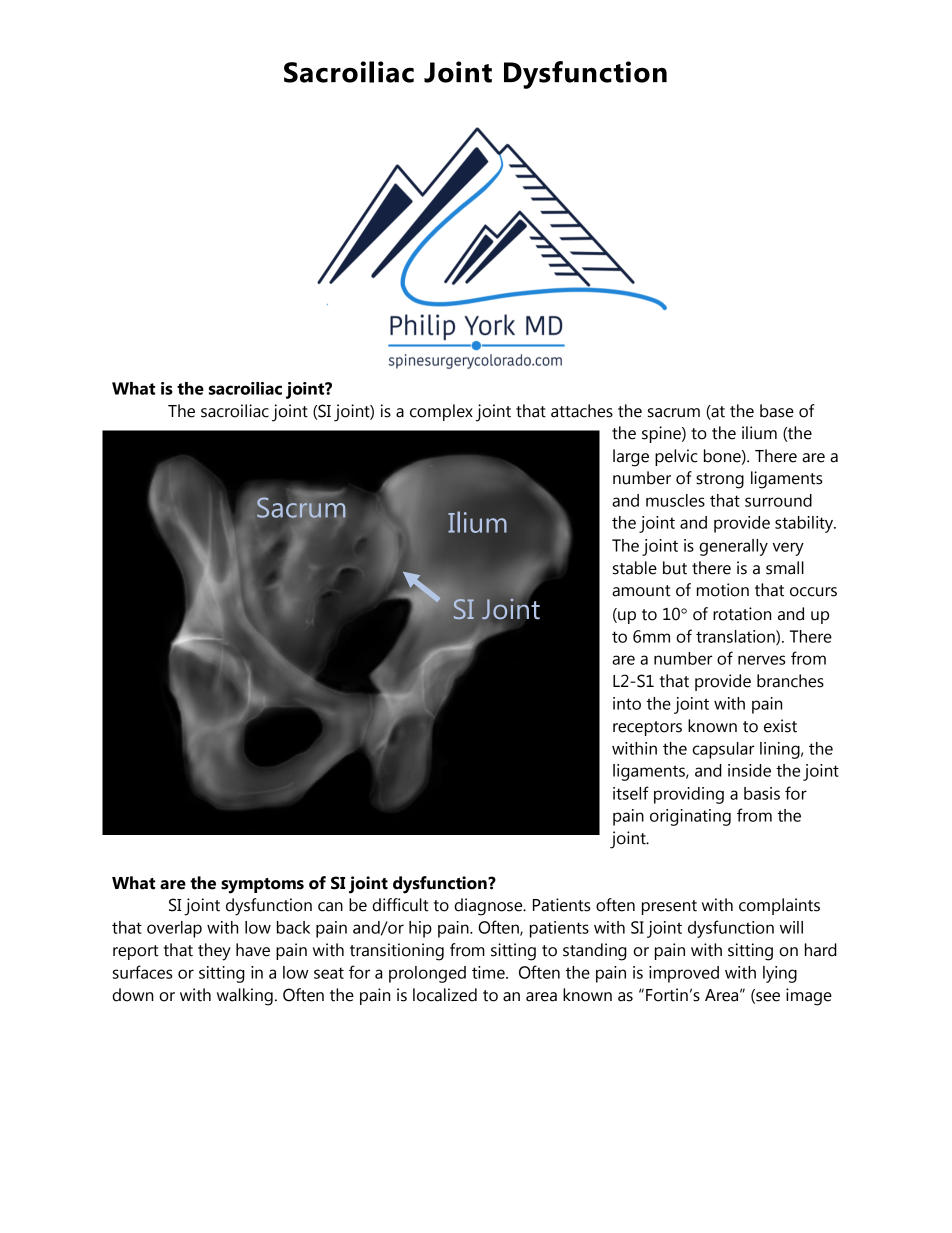 Image resolution: width=952 pixels, height=1233 pixels. I want to click on walking, so click(245, 997).
